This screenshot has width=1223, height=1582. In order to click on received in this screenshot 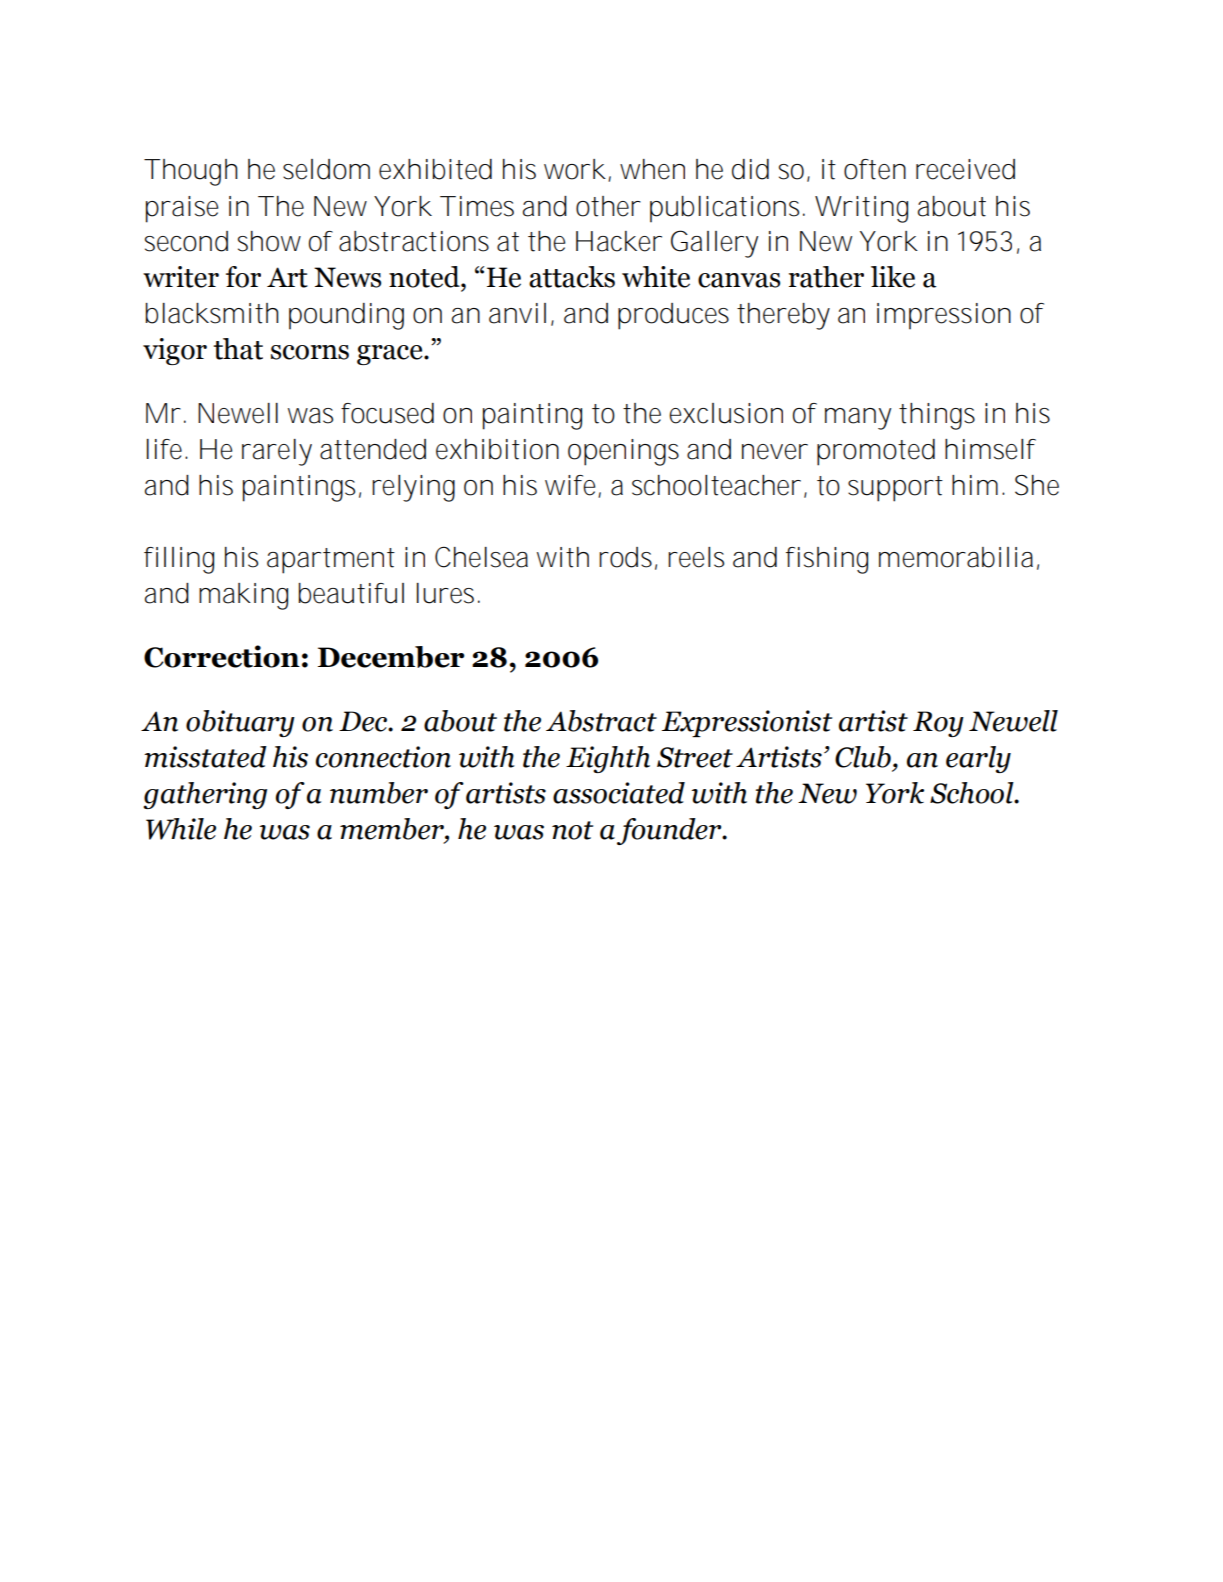, I will do `click(965, 169)`.
